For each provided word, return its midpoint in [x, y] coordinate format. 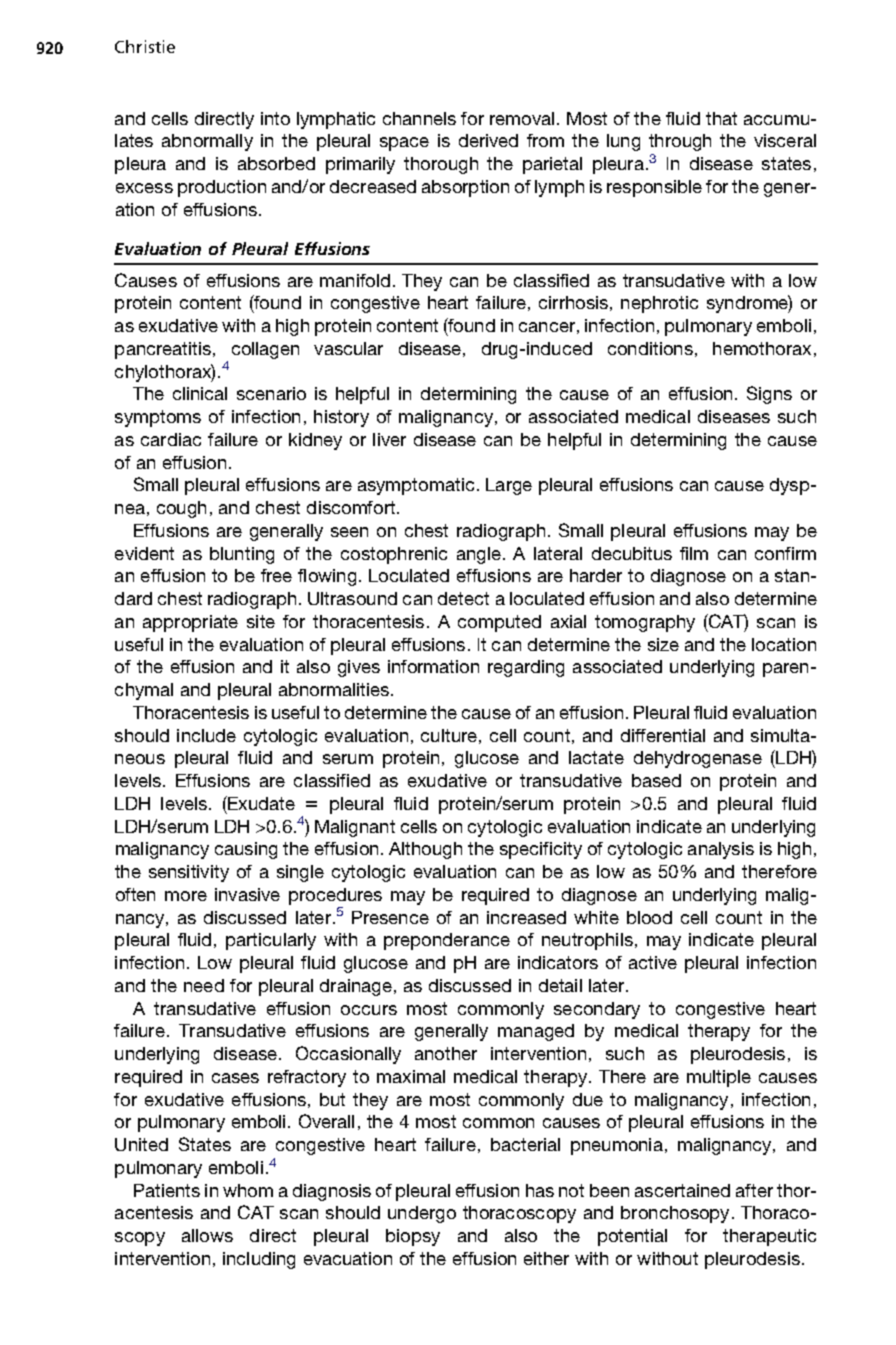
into [275, 118]
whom [248, 1190]
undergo [422, 1214]
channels [419, 118]
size [663, 644]
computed [499, 623]
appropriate [190, 623]
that [721, 118]
